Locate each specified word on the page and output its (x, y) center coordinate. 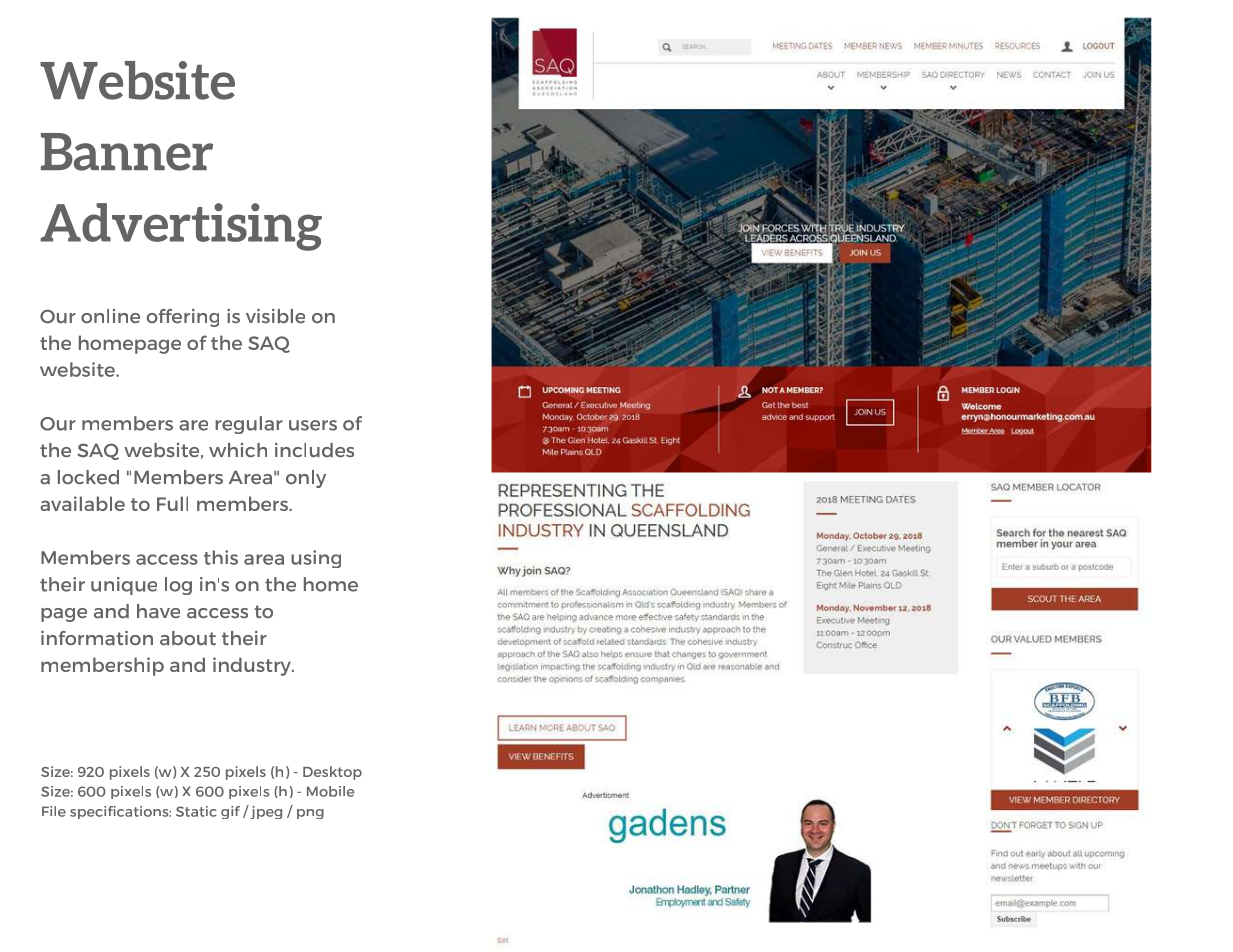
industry (253, 666)
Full (172, 503)
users (313, 425)
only (306, 479)
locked (88, 477)
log (178, 586)
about (188, 638)
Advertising (181, 227)
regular (249, 425)
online (110, 316)
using (316, 559)
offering (183, 318)
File (54, 811)
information (97, 638)
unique (124, 586)
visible (275, 316)
